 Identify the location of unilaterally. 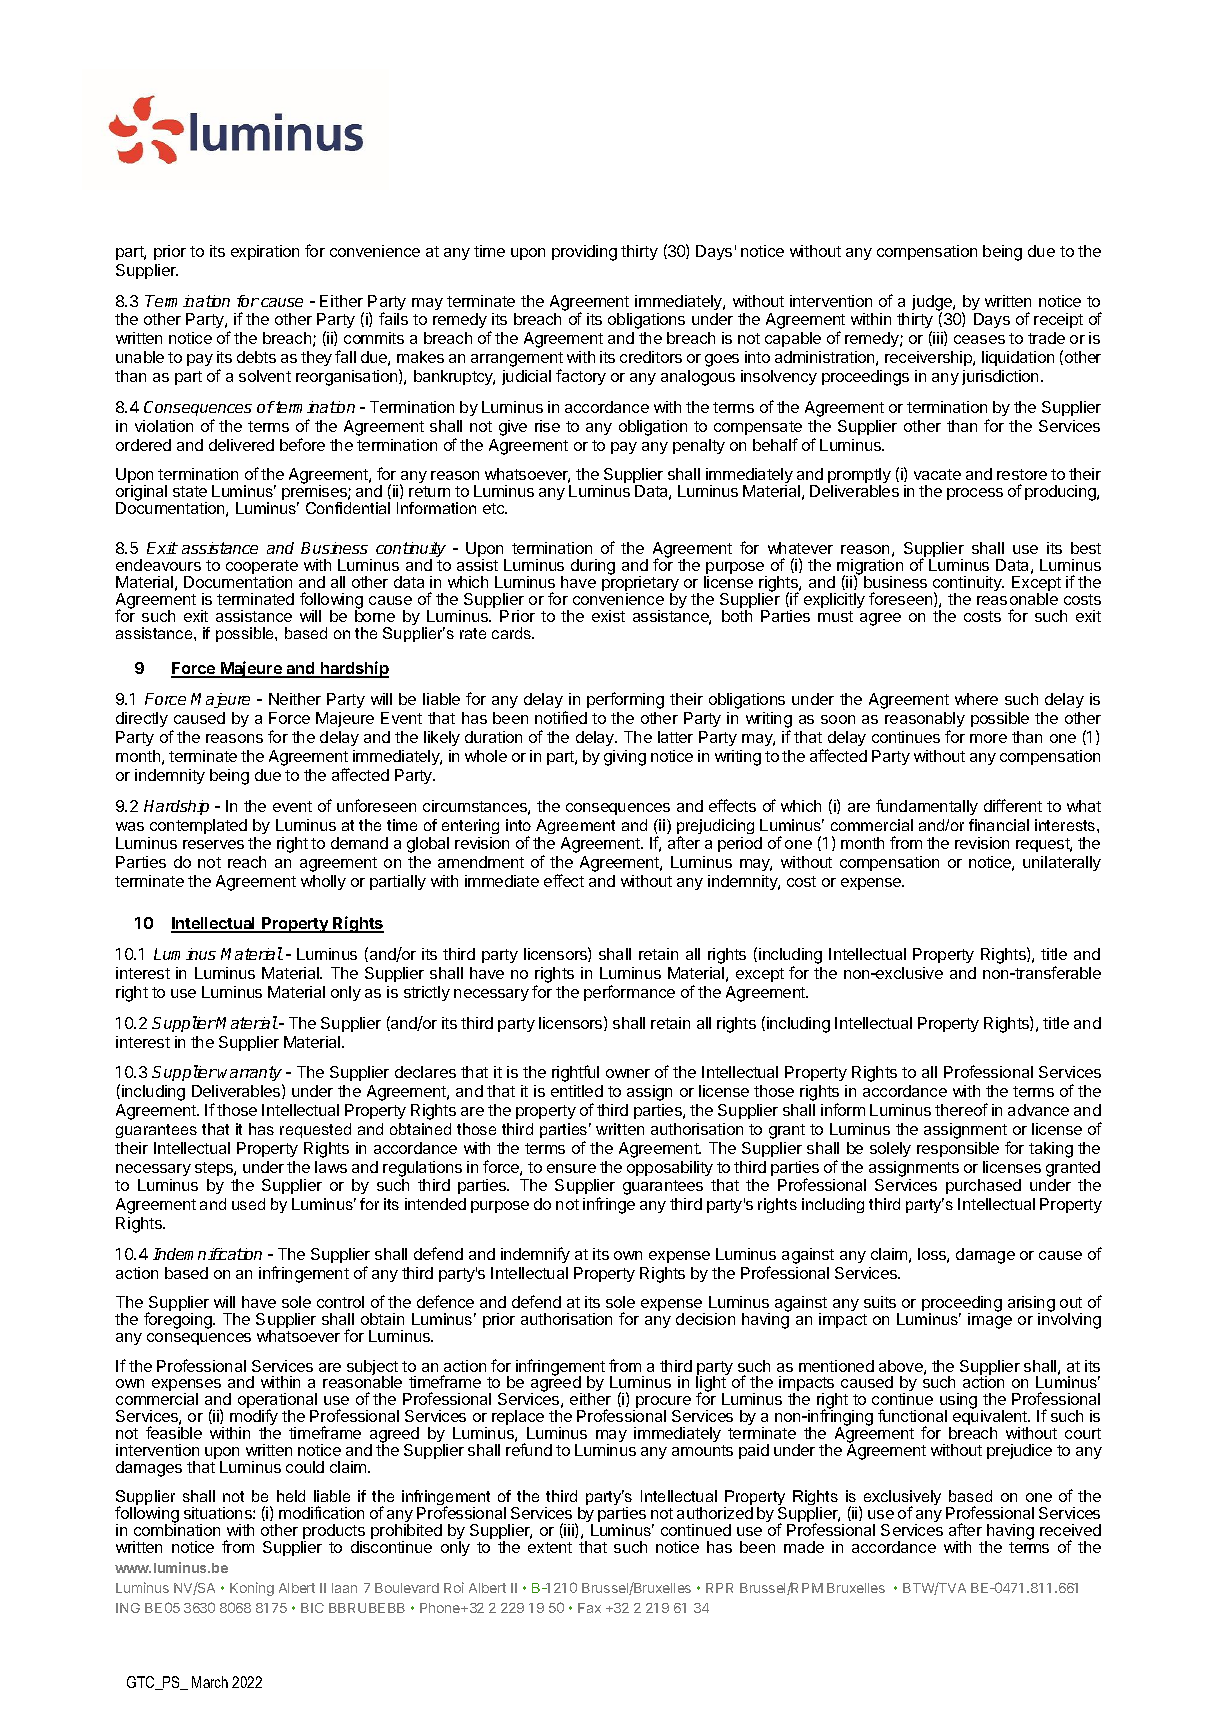
(1062, 863).
